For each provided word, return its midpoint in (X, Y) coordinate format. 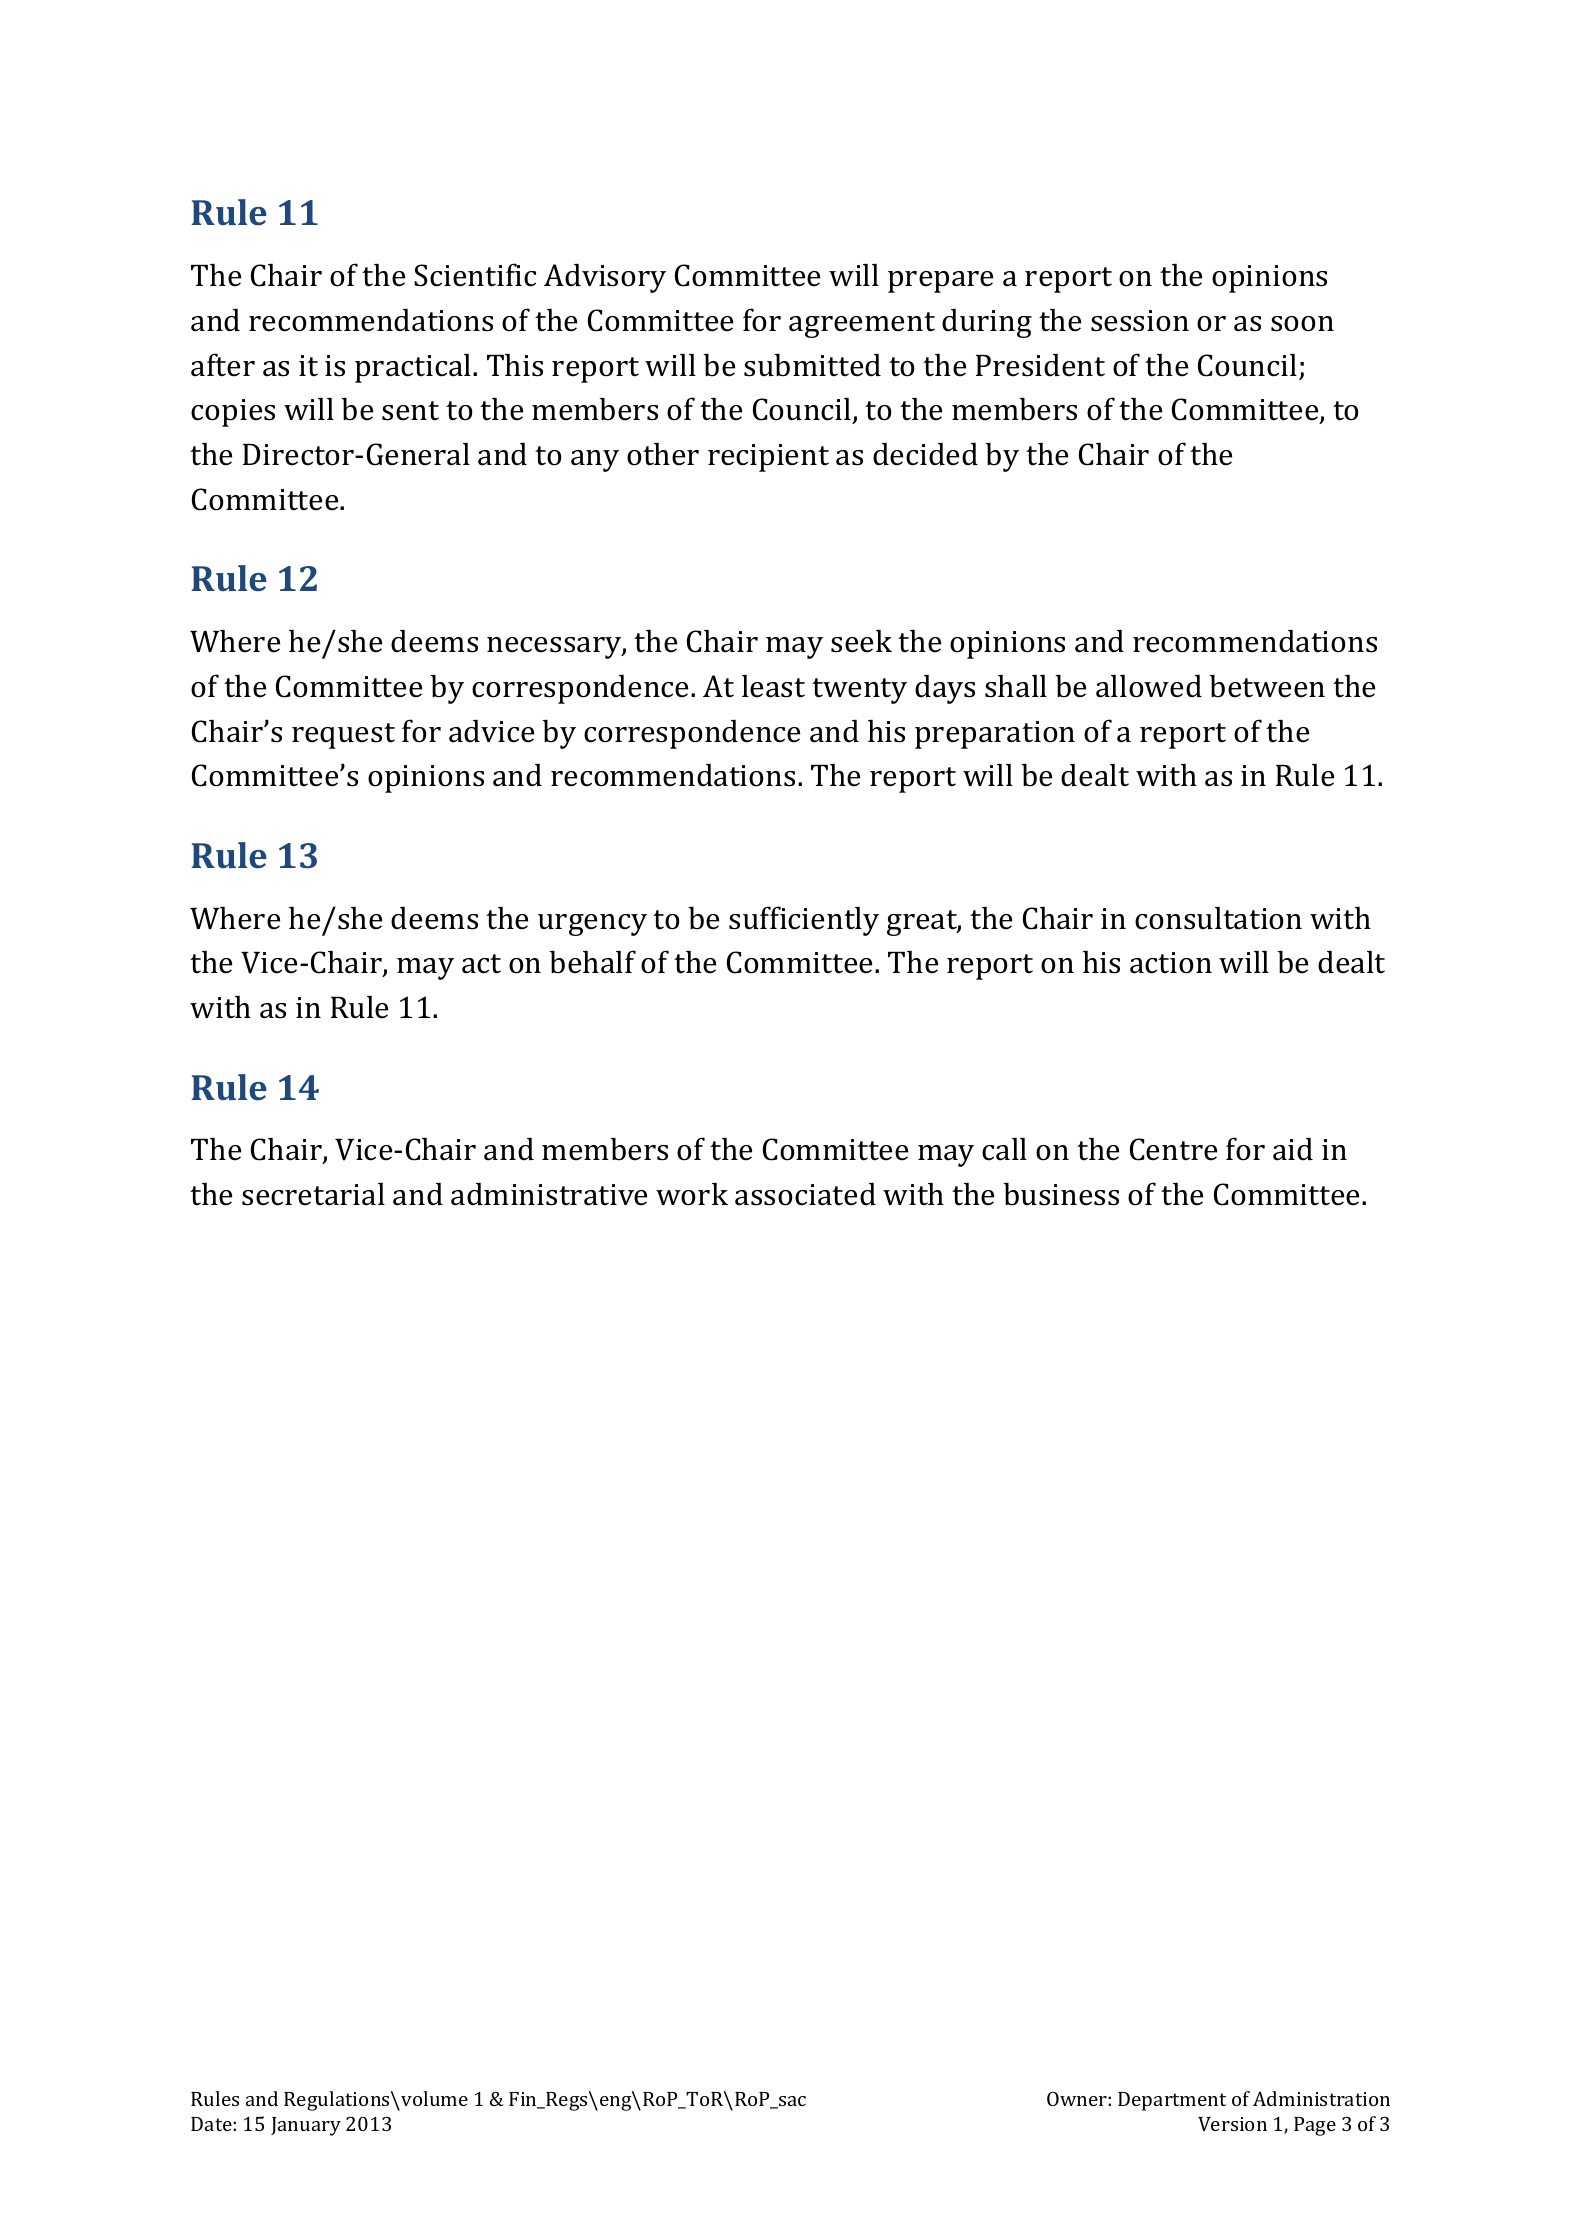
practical (414, 368)
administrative (549, 1194)
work (692, 1194)
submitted (812, 365)
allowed (1149, 686)
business (1061, 1194)
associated (805, 1194)
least (773, 686)
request (343, 736)
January (306, 2126)
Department (1172, 2101)
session (1140, 321)
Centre (1173, 1149)
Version (1232, 2124)
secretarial (313, 1194)
